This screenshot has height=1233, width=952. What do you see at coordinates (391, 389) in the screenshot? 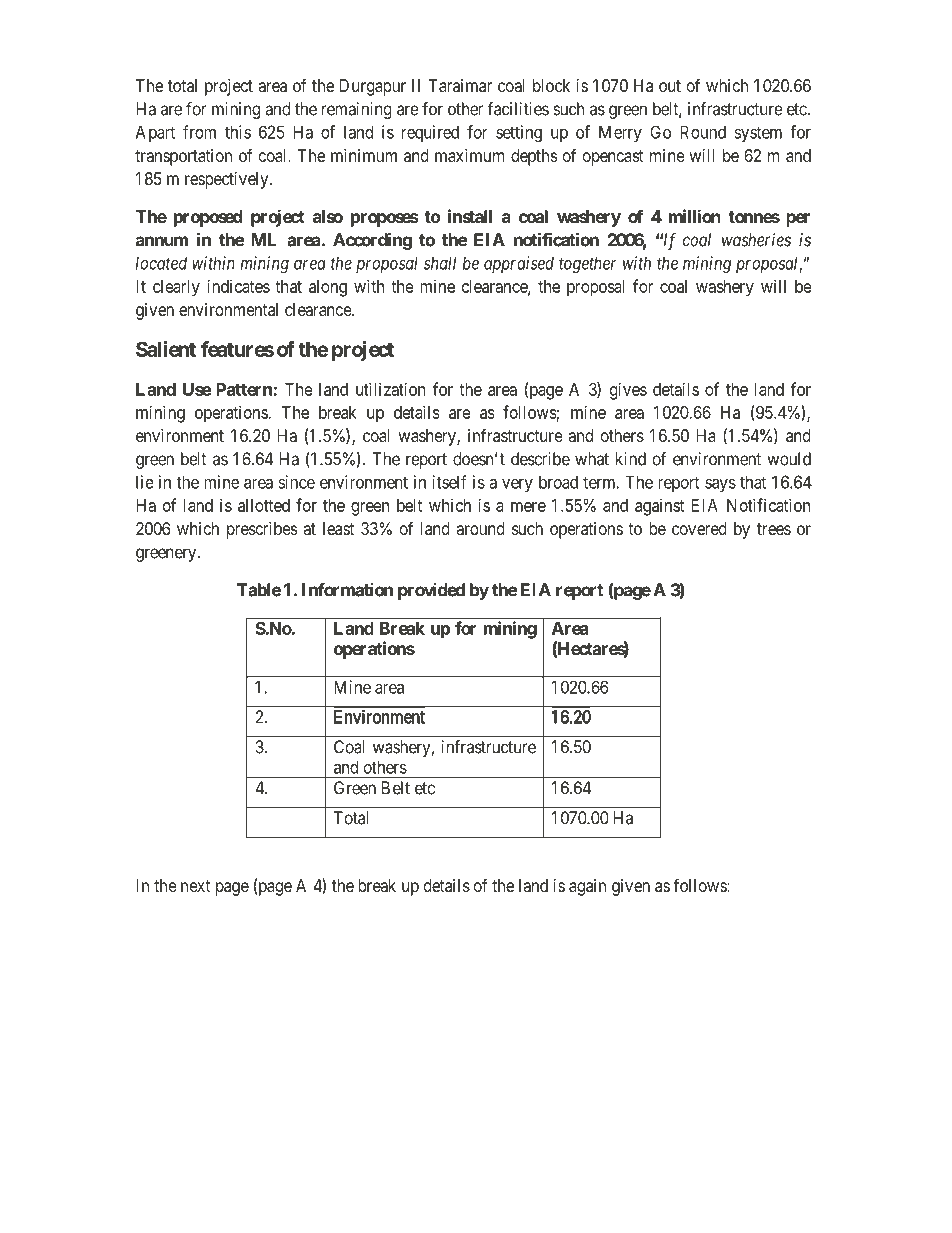
I see `utilization` at bounding box center [391, 389].
